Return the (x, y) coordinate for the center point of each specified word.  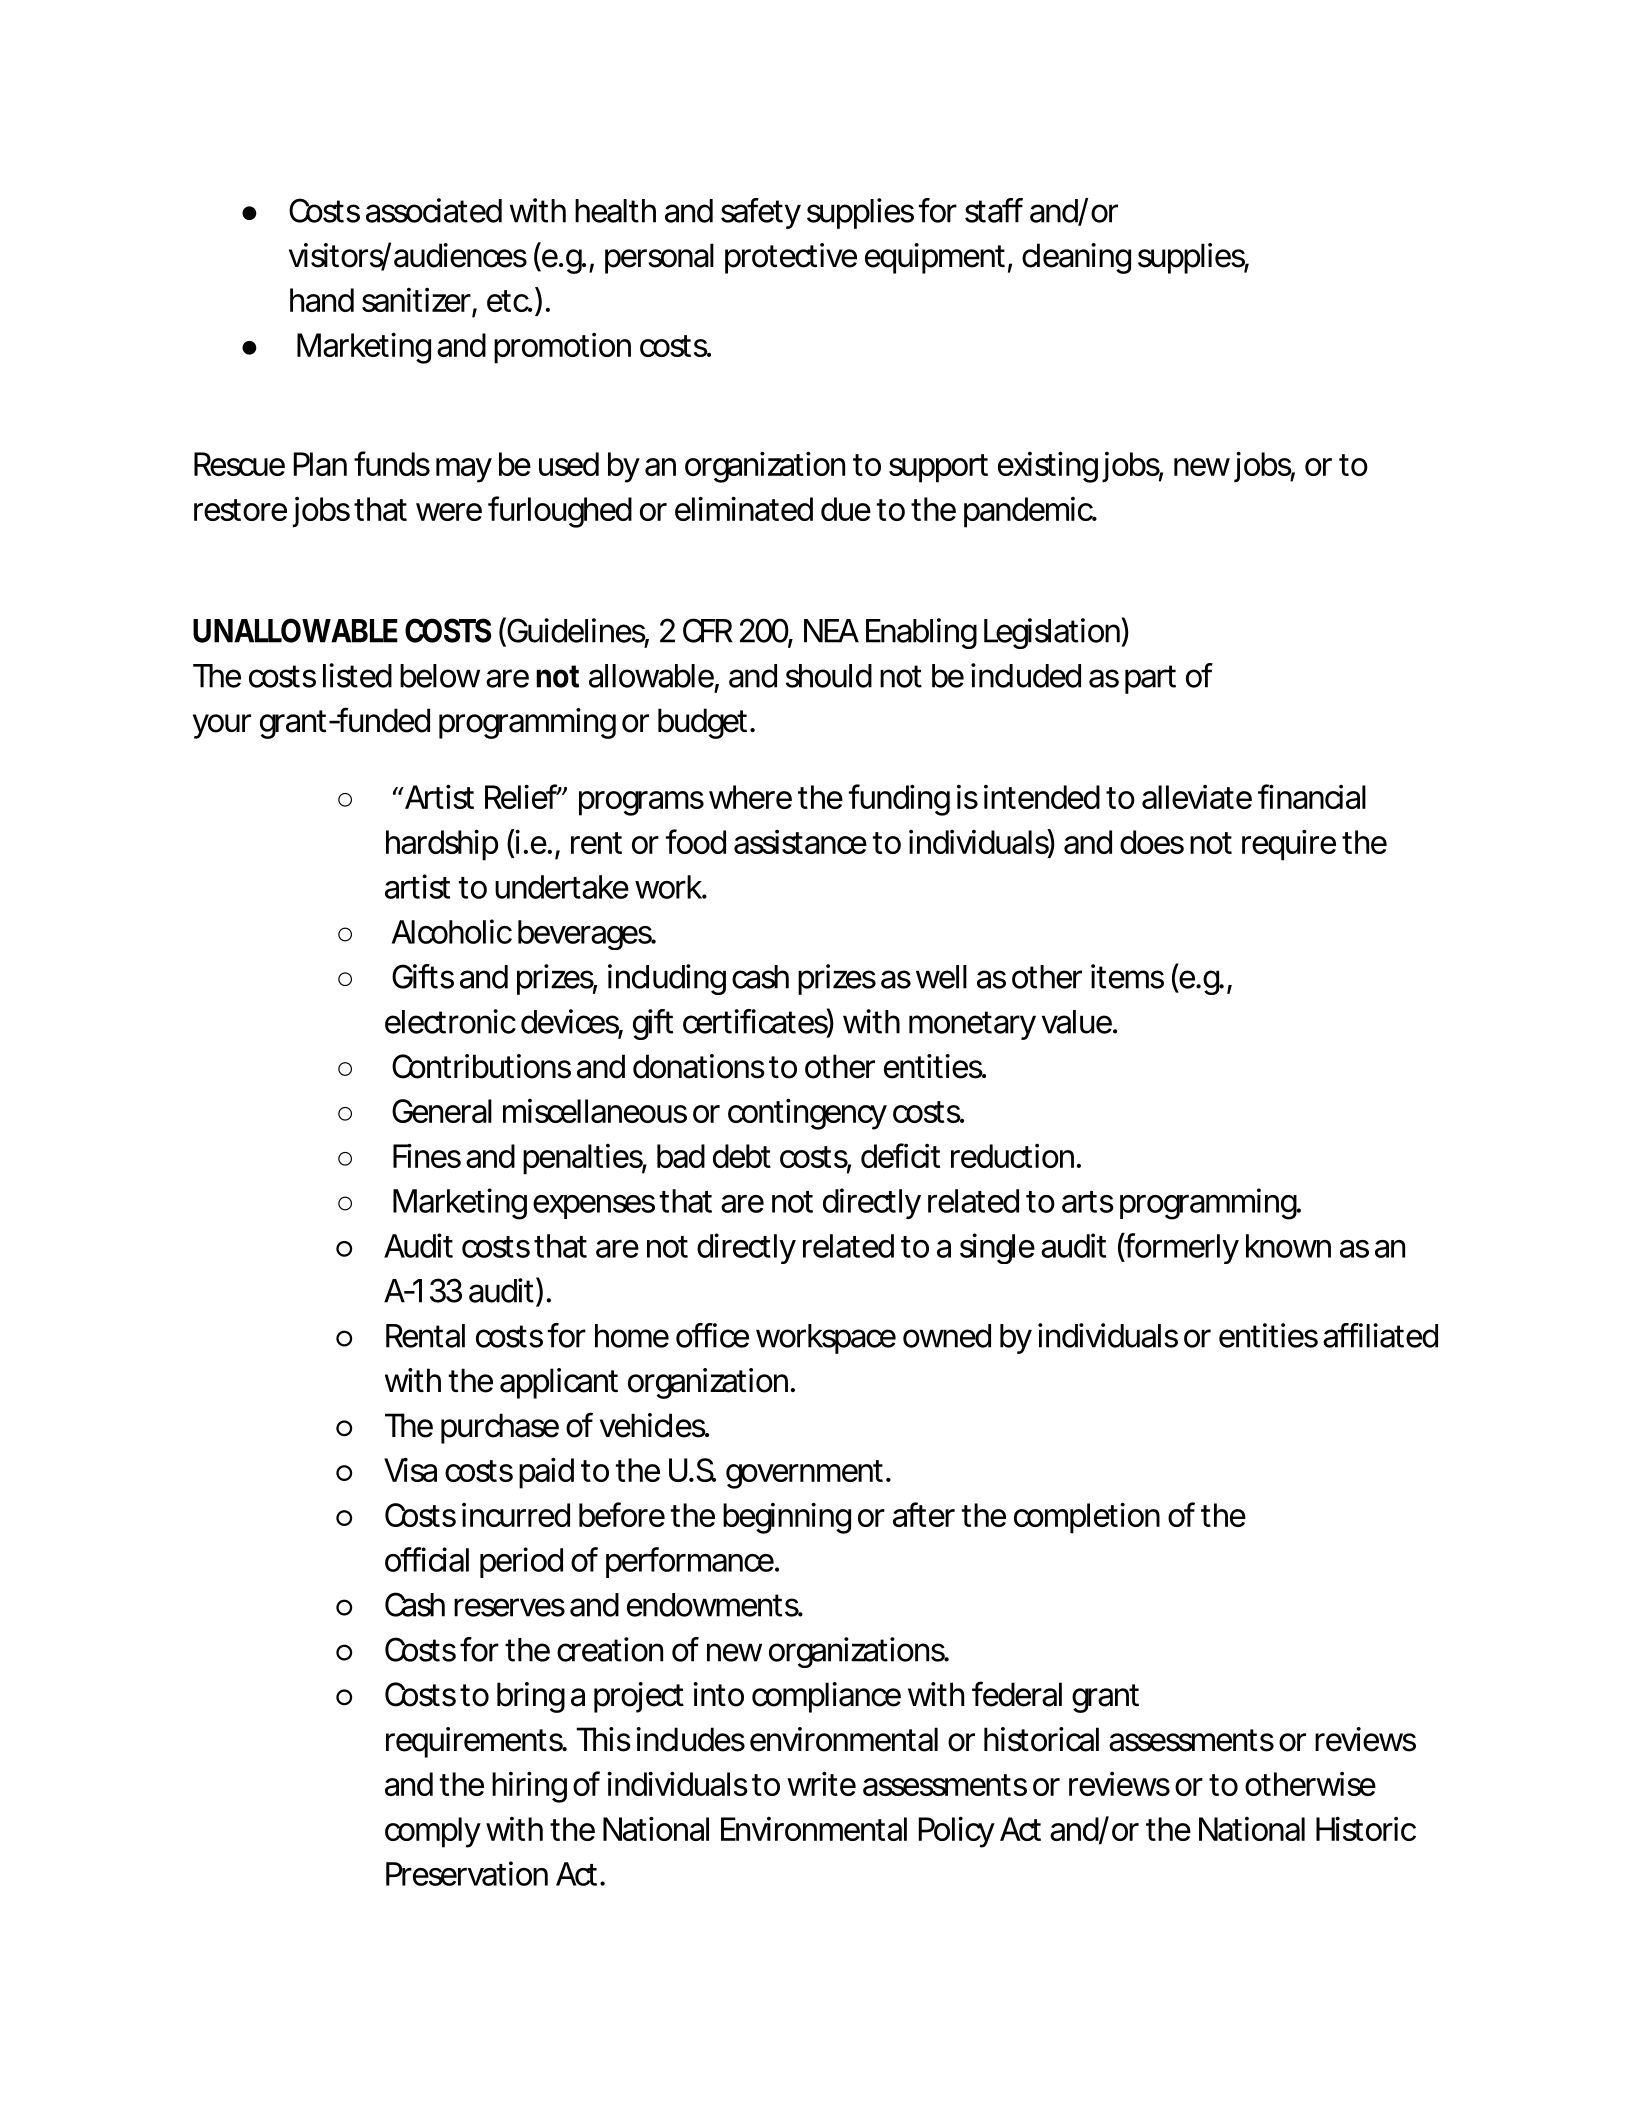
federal (1017, 1694)
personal (659, 258)
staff (994, 210)
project (639, 1697)
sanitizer (416, 300)
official (427, 1559)
